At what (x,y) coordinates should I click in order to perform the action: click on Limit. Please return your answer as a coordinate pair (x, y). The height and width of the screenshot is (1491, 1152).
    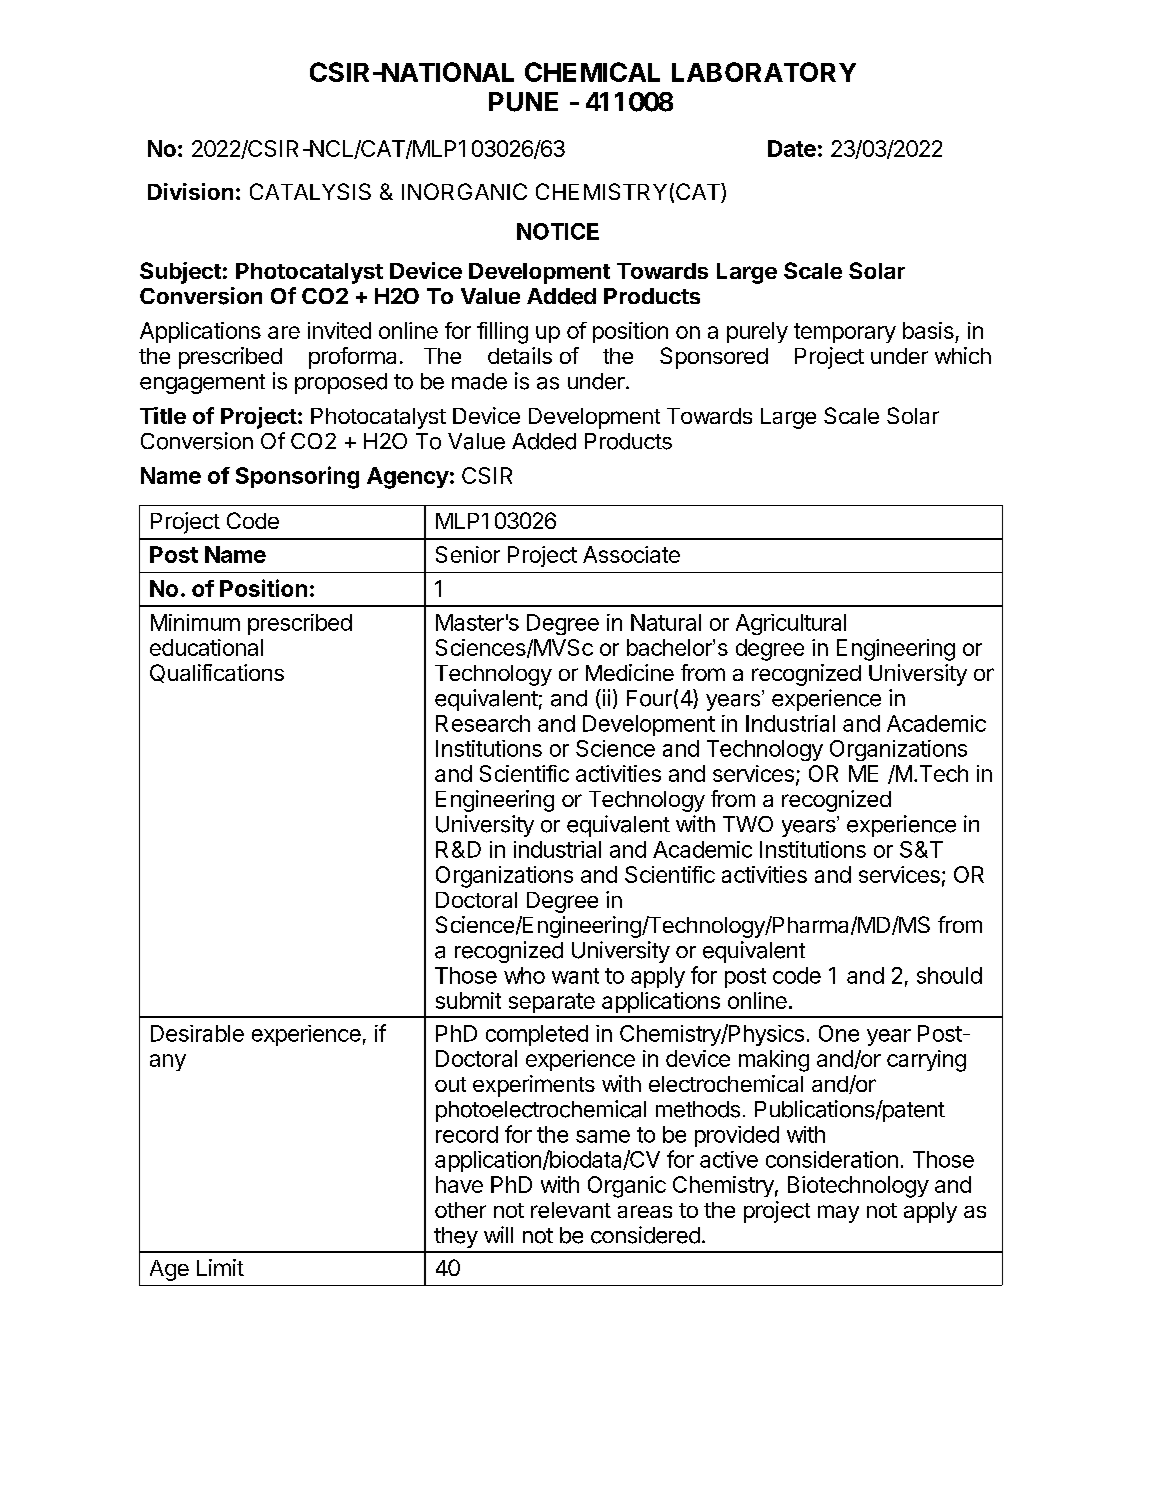
    Looking at the image, I should click on (220, 1267).
